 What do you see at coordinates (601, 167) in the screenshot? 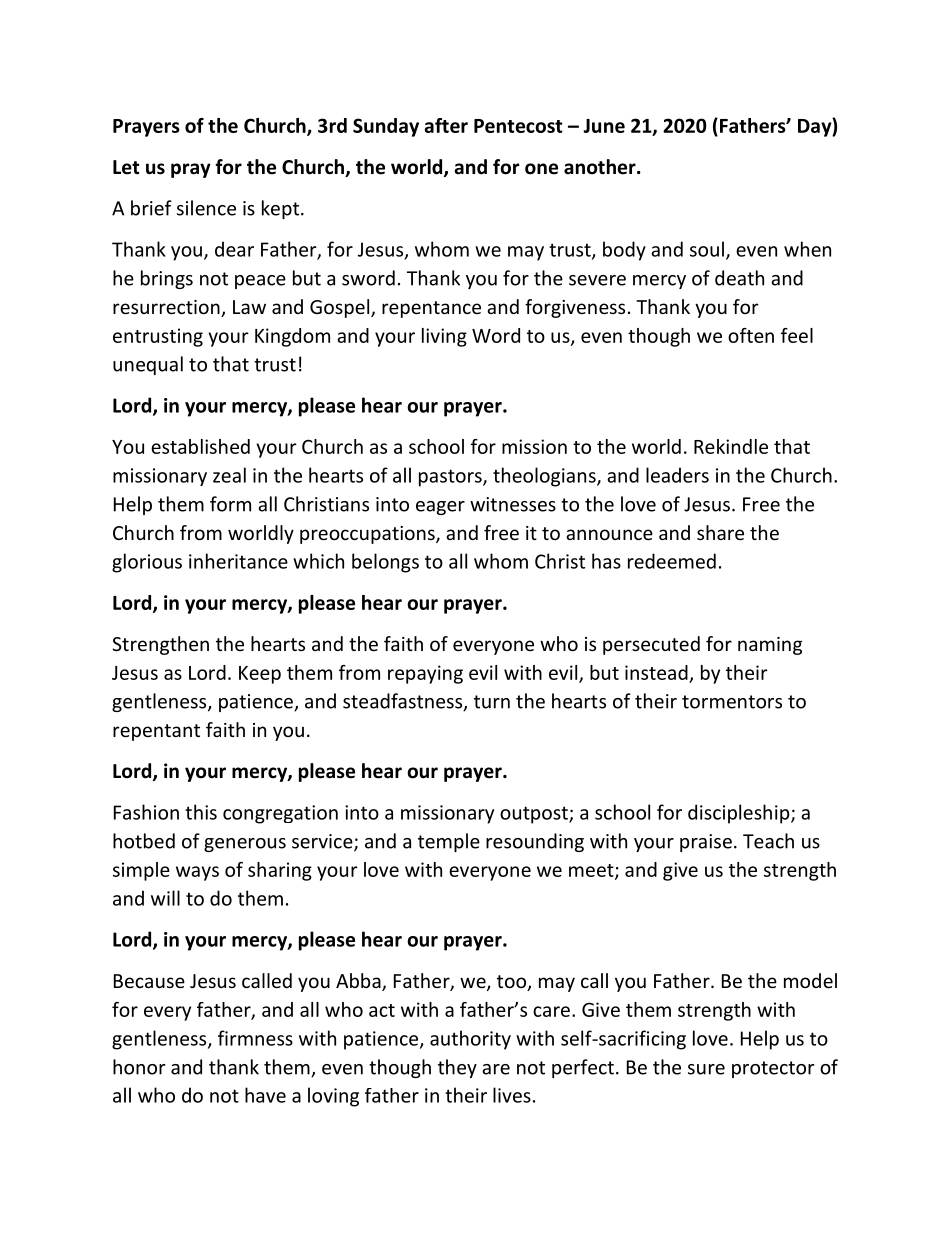
I see `another` at bounding box center [601, 167].
